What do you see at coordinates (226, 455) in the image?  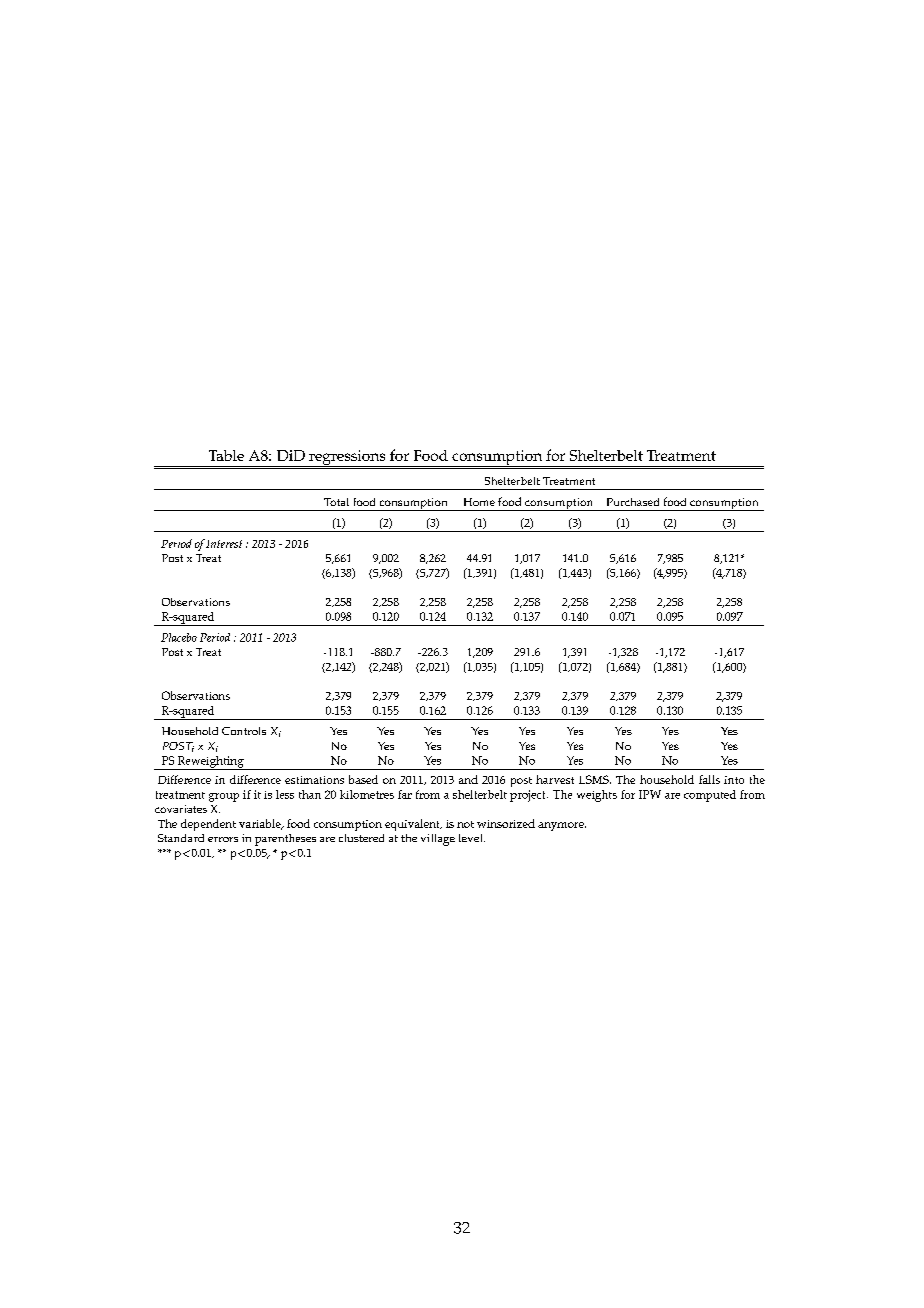 I see `Table` at bounding box center [226, 455].
